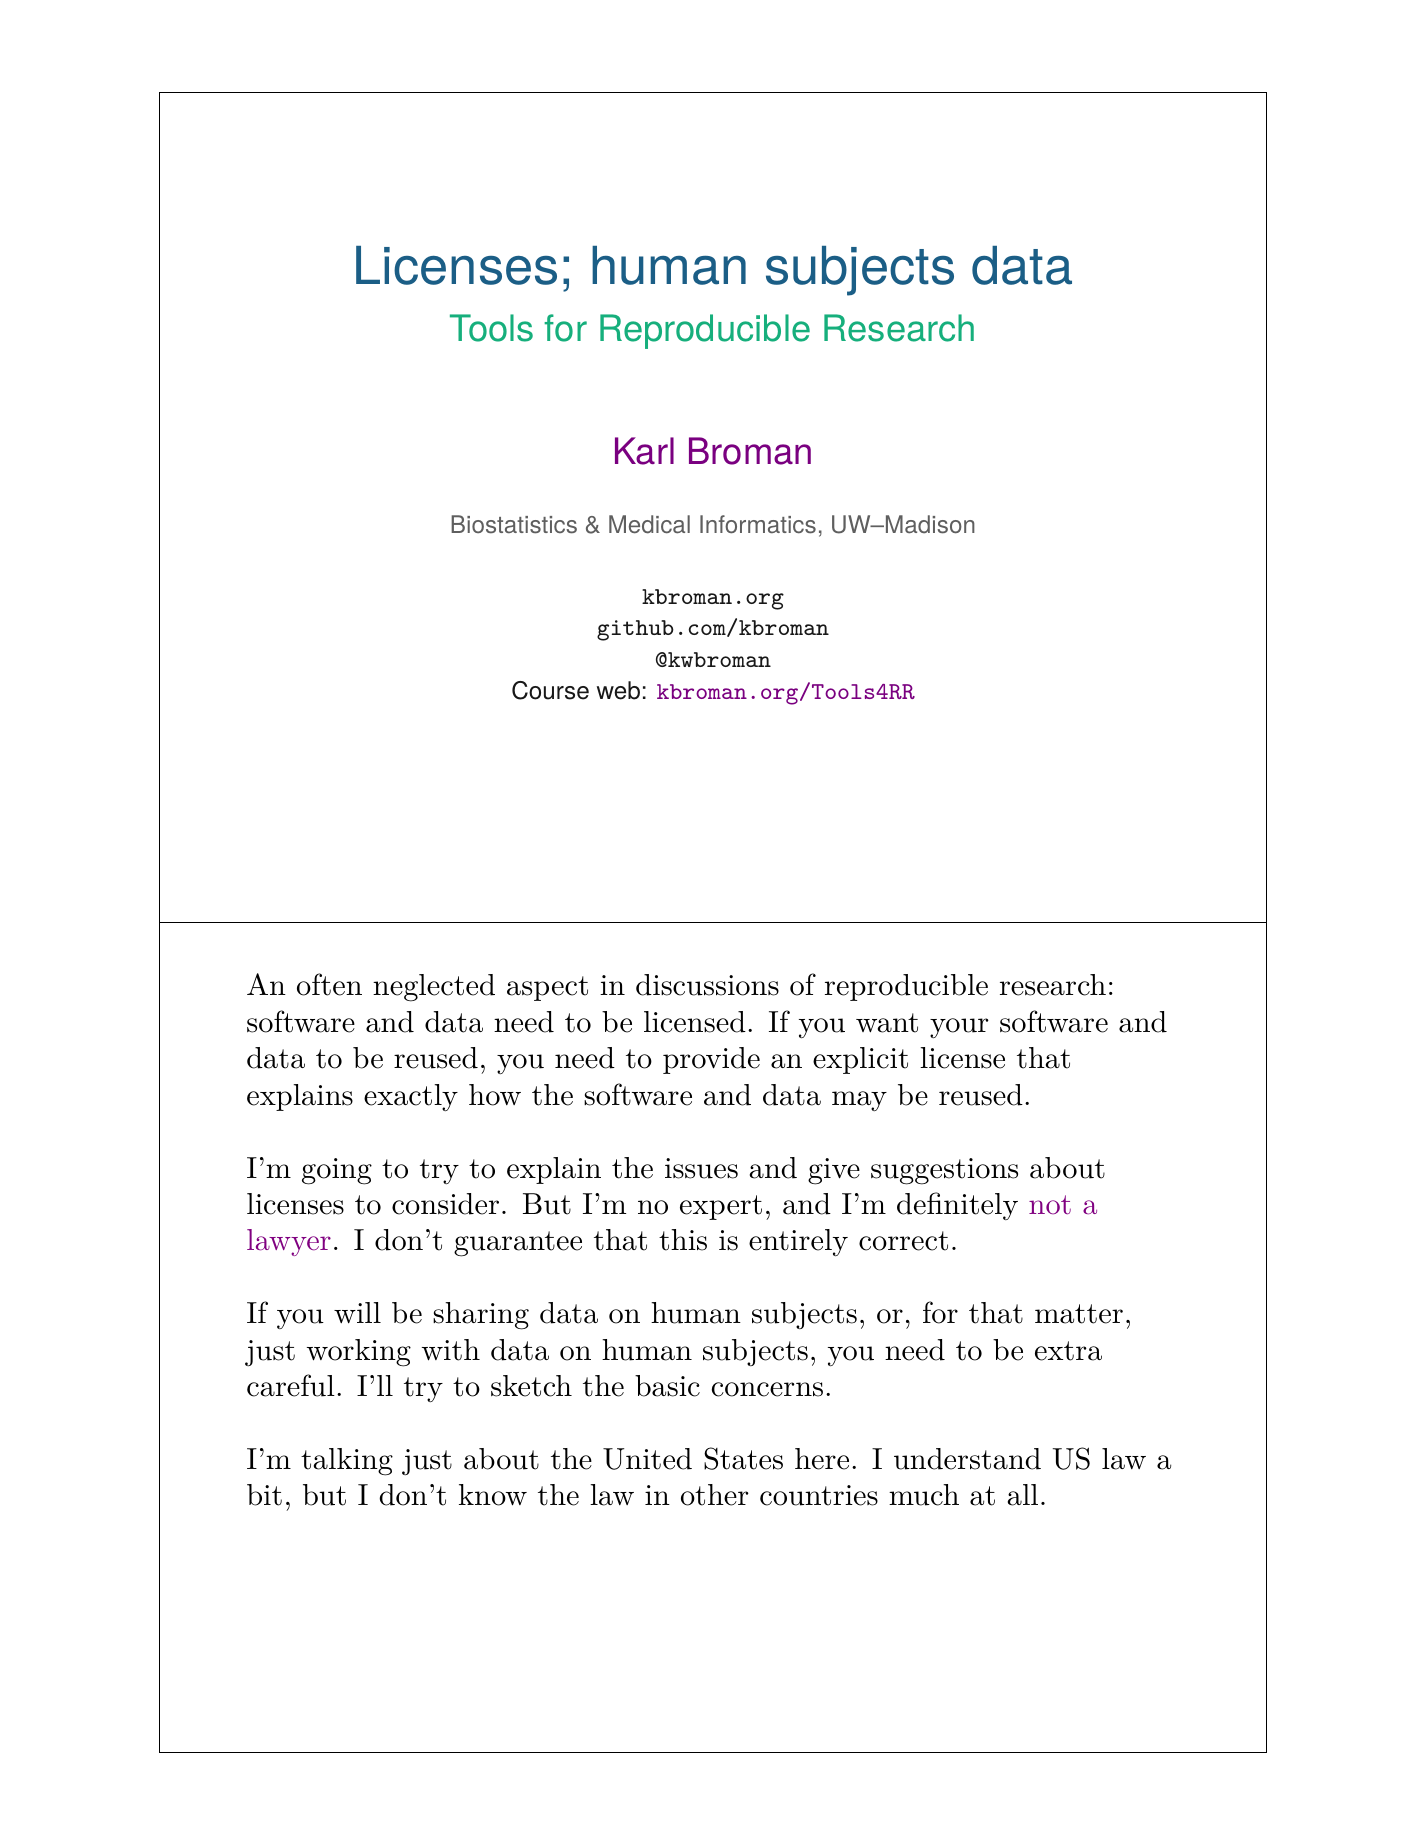 The width and height of the screenshot is (1426, 1845). I want to click on definitely, so click(957, 1206).
